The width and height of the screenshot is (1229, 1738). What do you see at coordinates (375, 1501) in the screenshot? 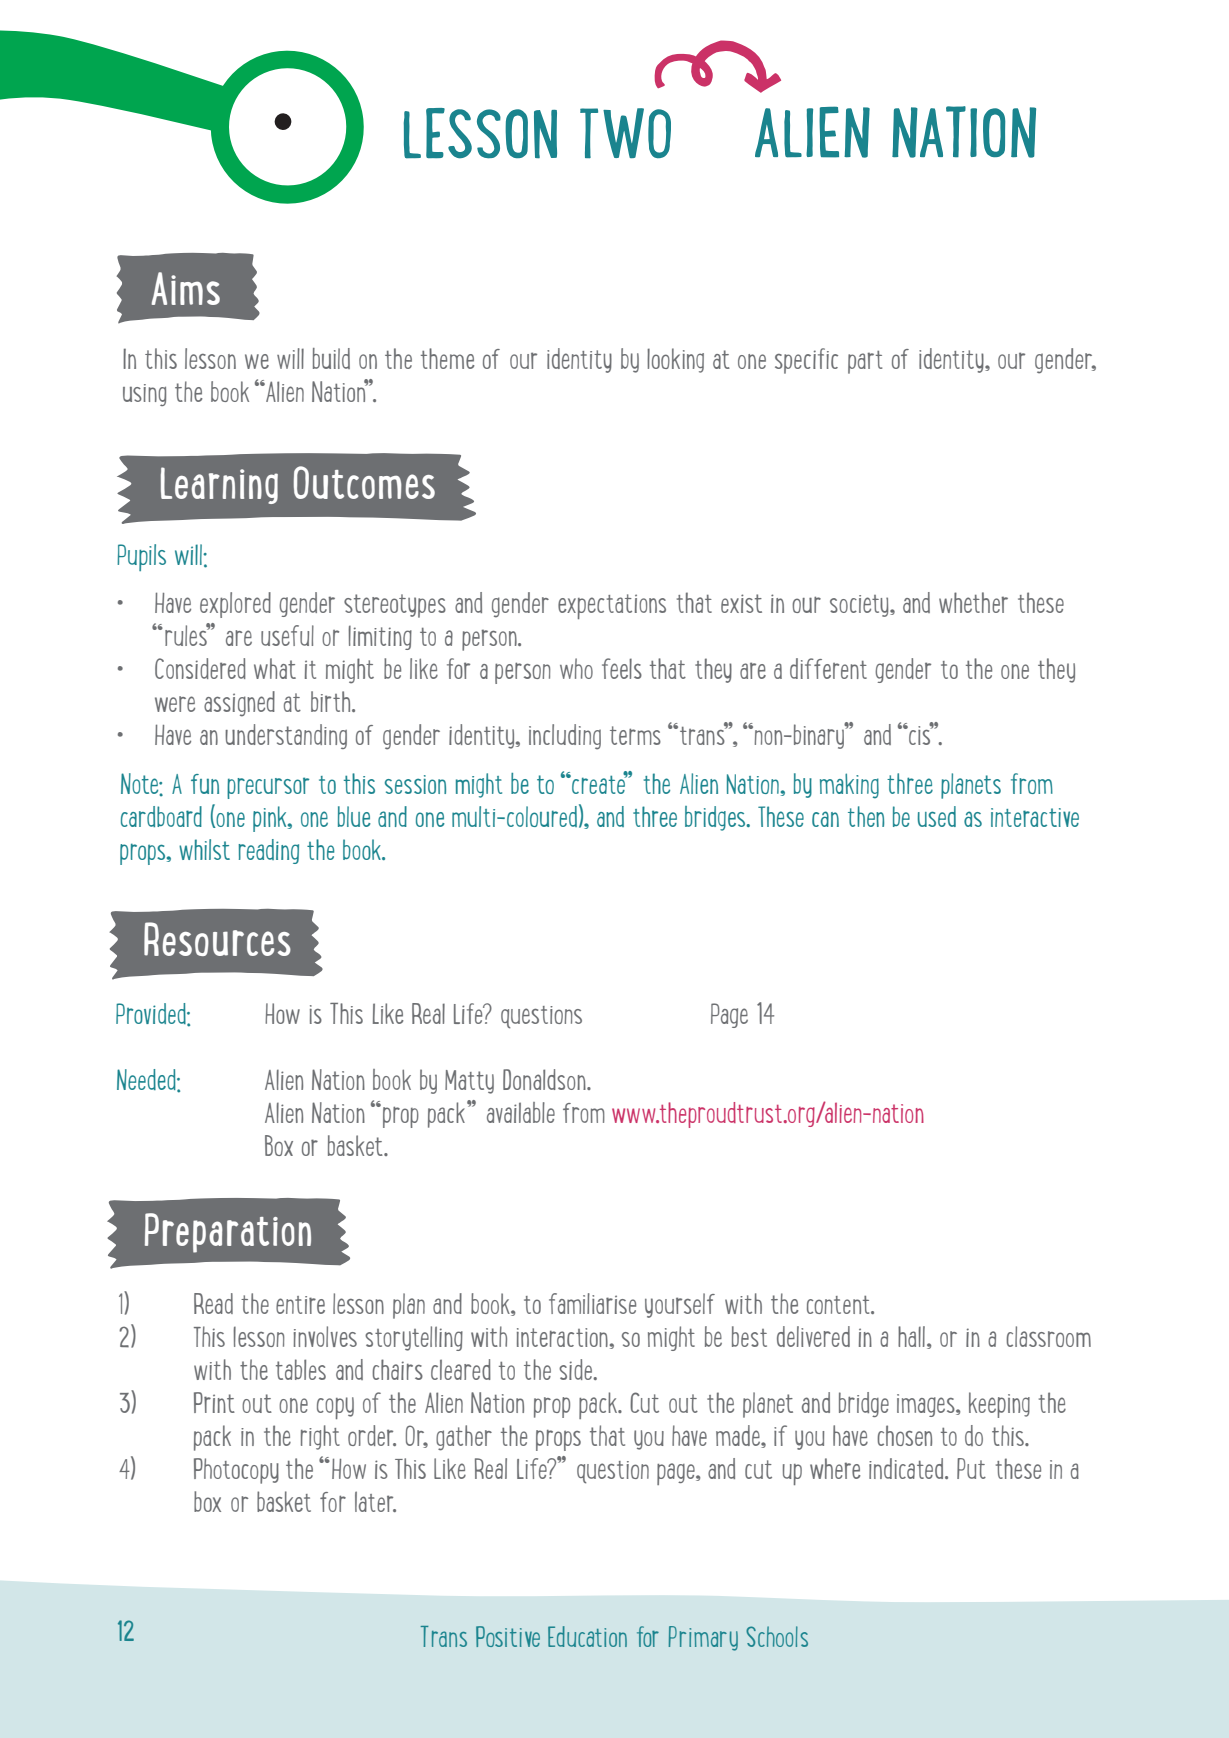
I see `later` at bounding box center [375, 1501].
